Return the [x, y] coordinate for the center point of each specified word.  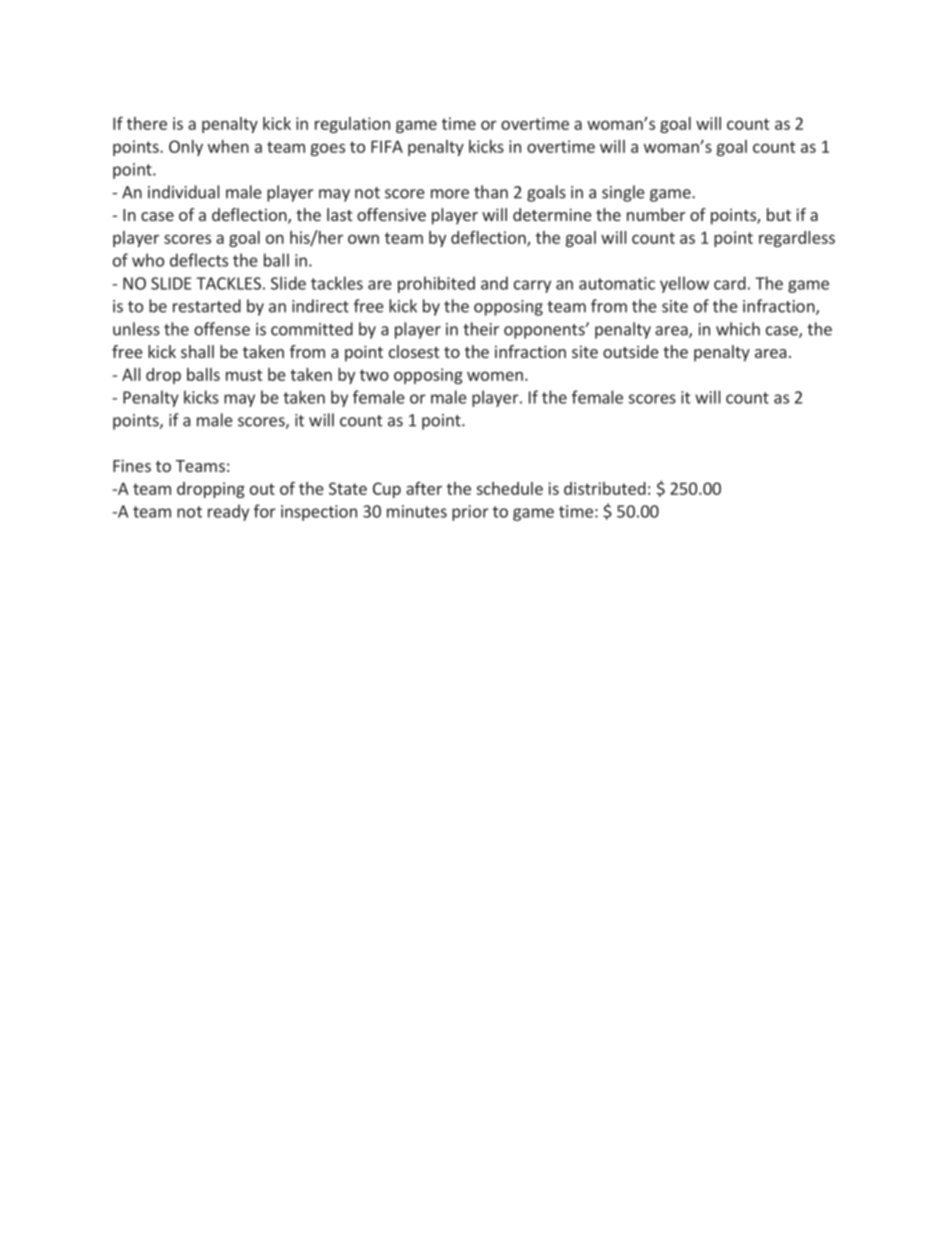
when [228, 146]
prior [470, 513]
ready [228, 512]
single [623, 193]
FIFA [387, 146]
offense [222, 329]
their [481, 329]
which [738, 329]
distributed [605, 488]
